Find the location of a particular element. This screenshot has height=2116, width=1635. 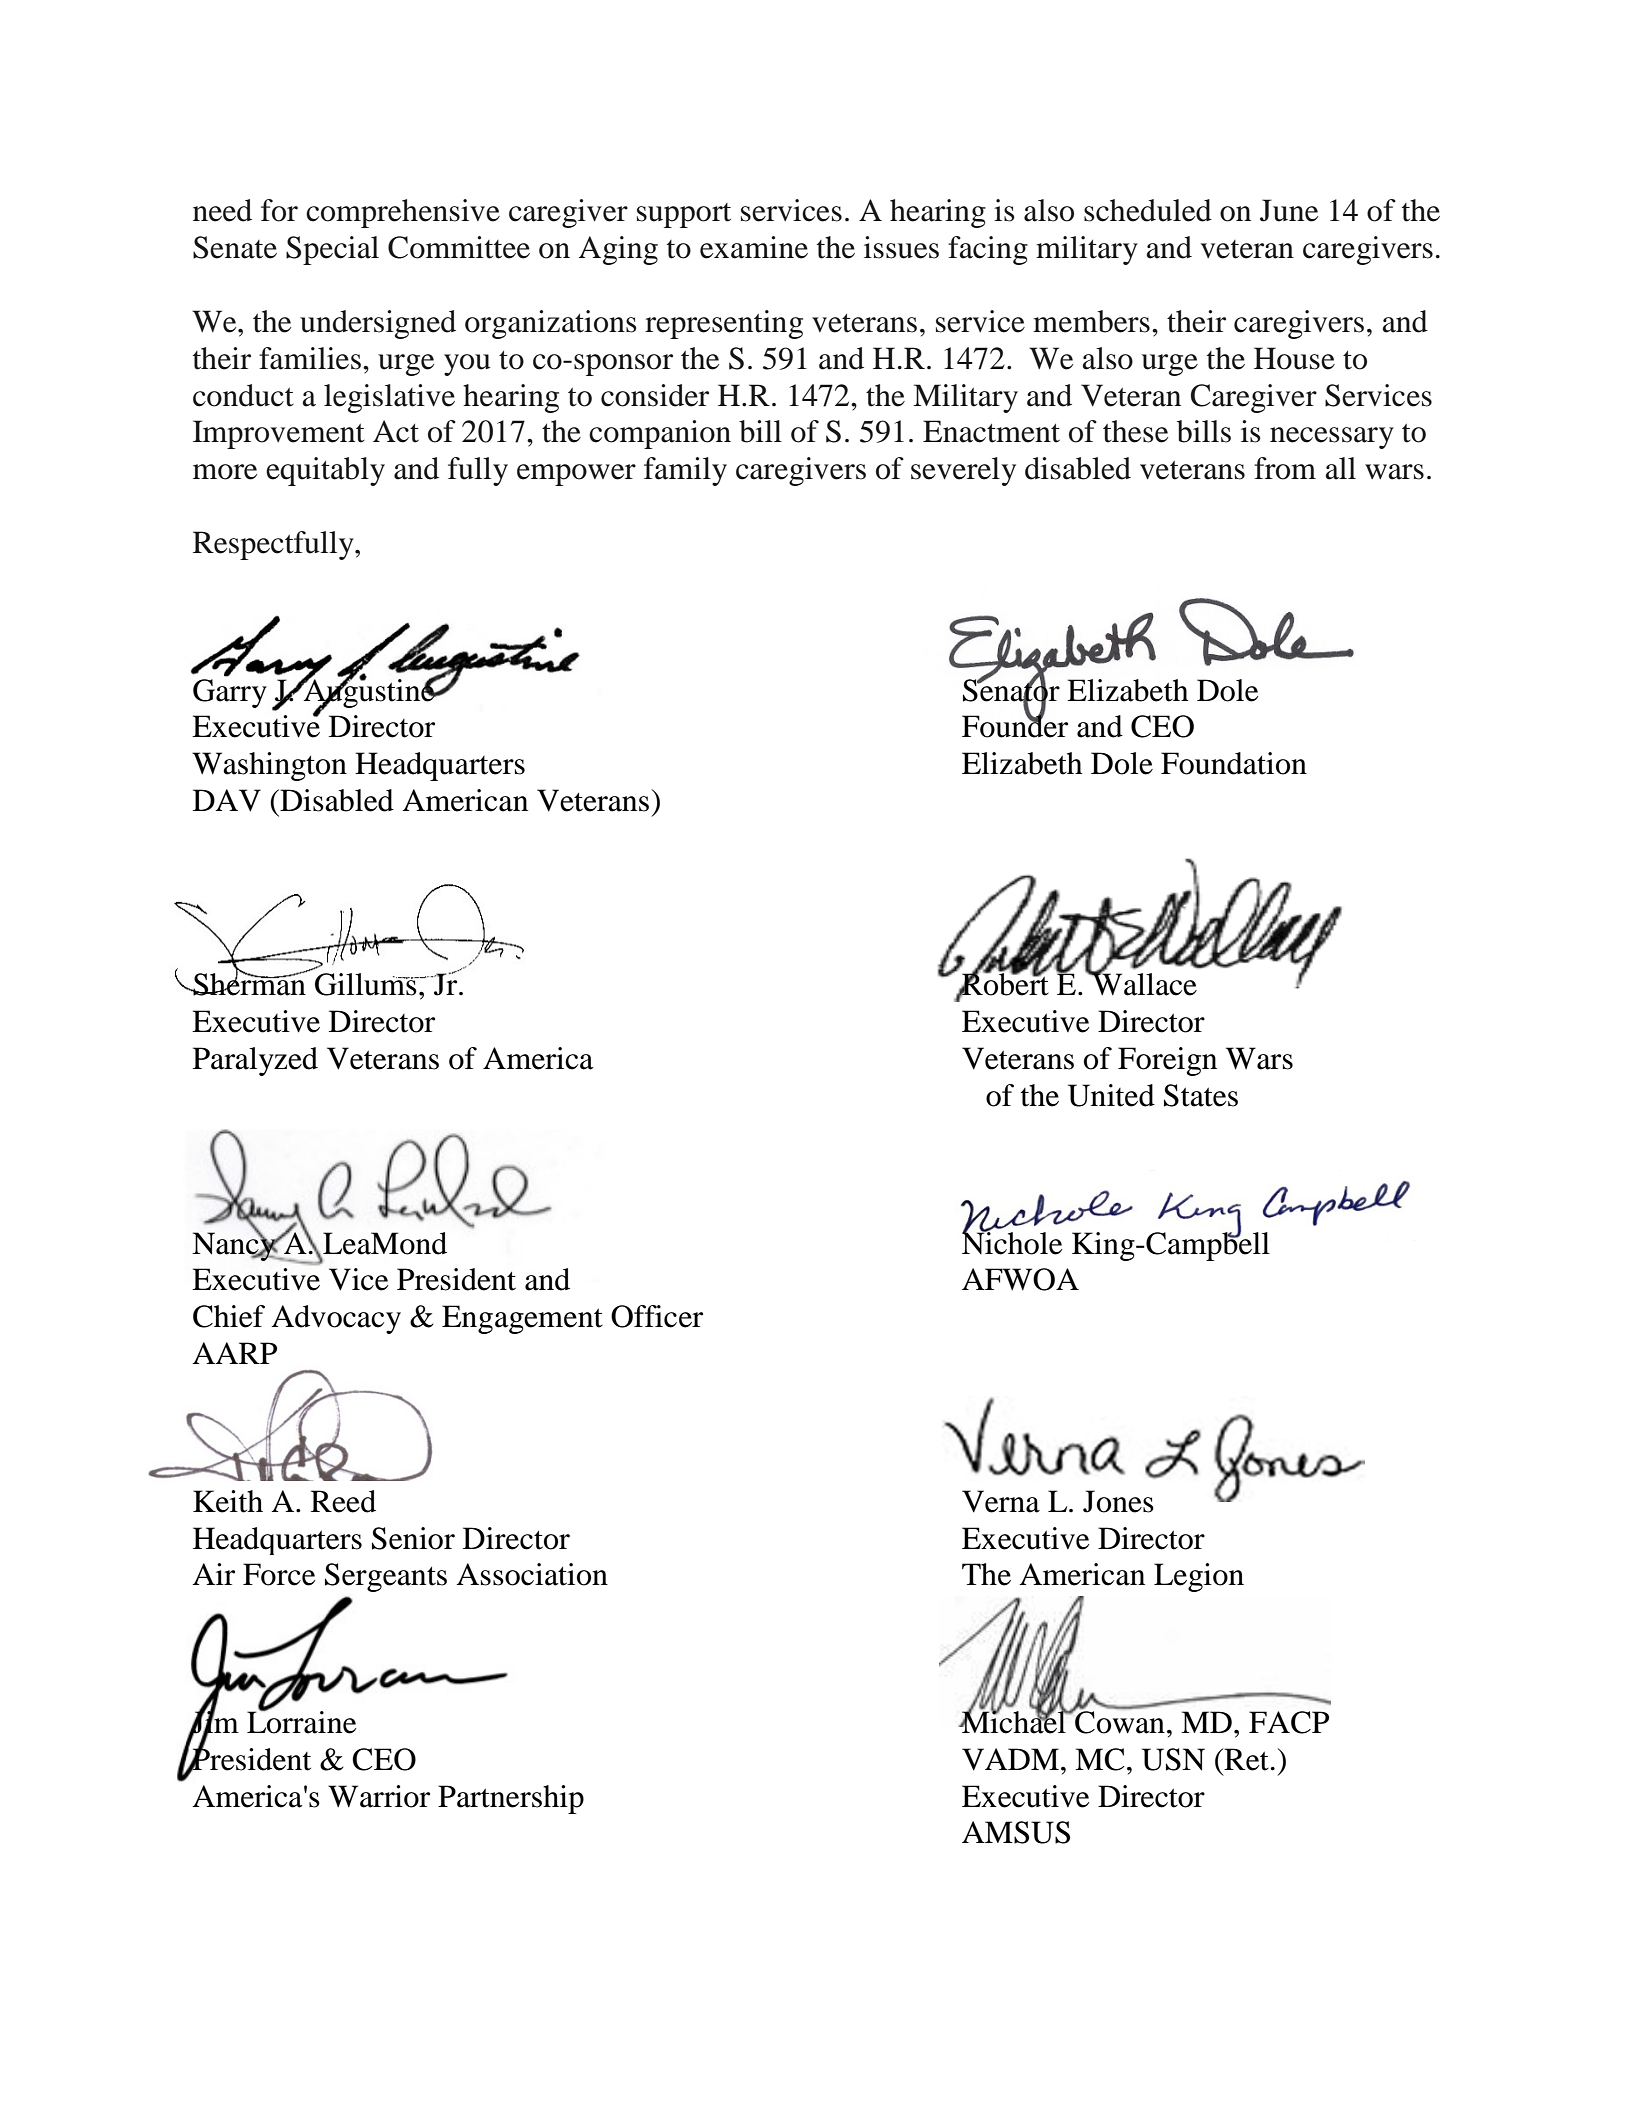

USN is located at coordinates (1173, 1759).
